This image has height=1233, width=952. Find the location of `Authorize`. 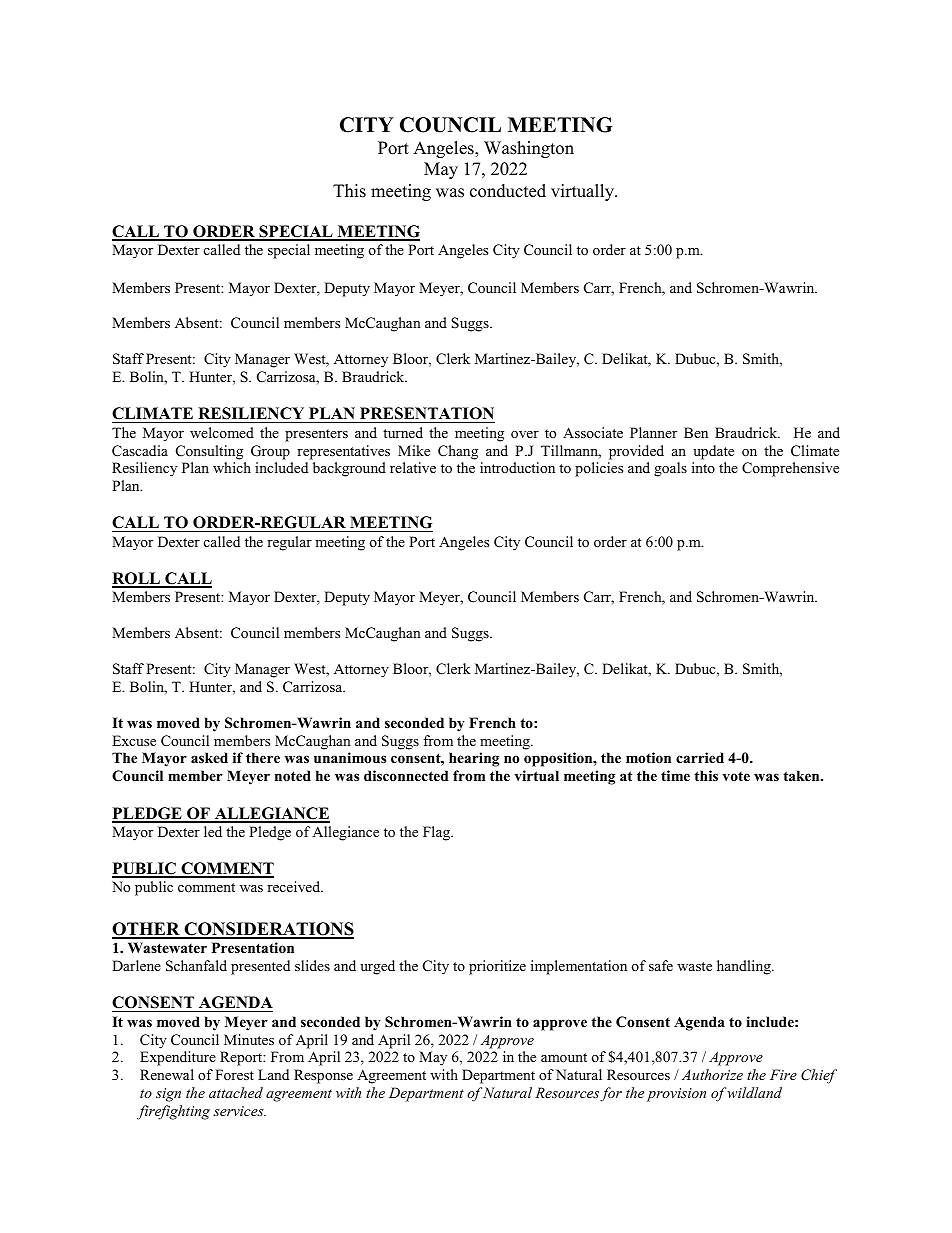

Authorize is located at coordinates (712, 1074).
